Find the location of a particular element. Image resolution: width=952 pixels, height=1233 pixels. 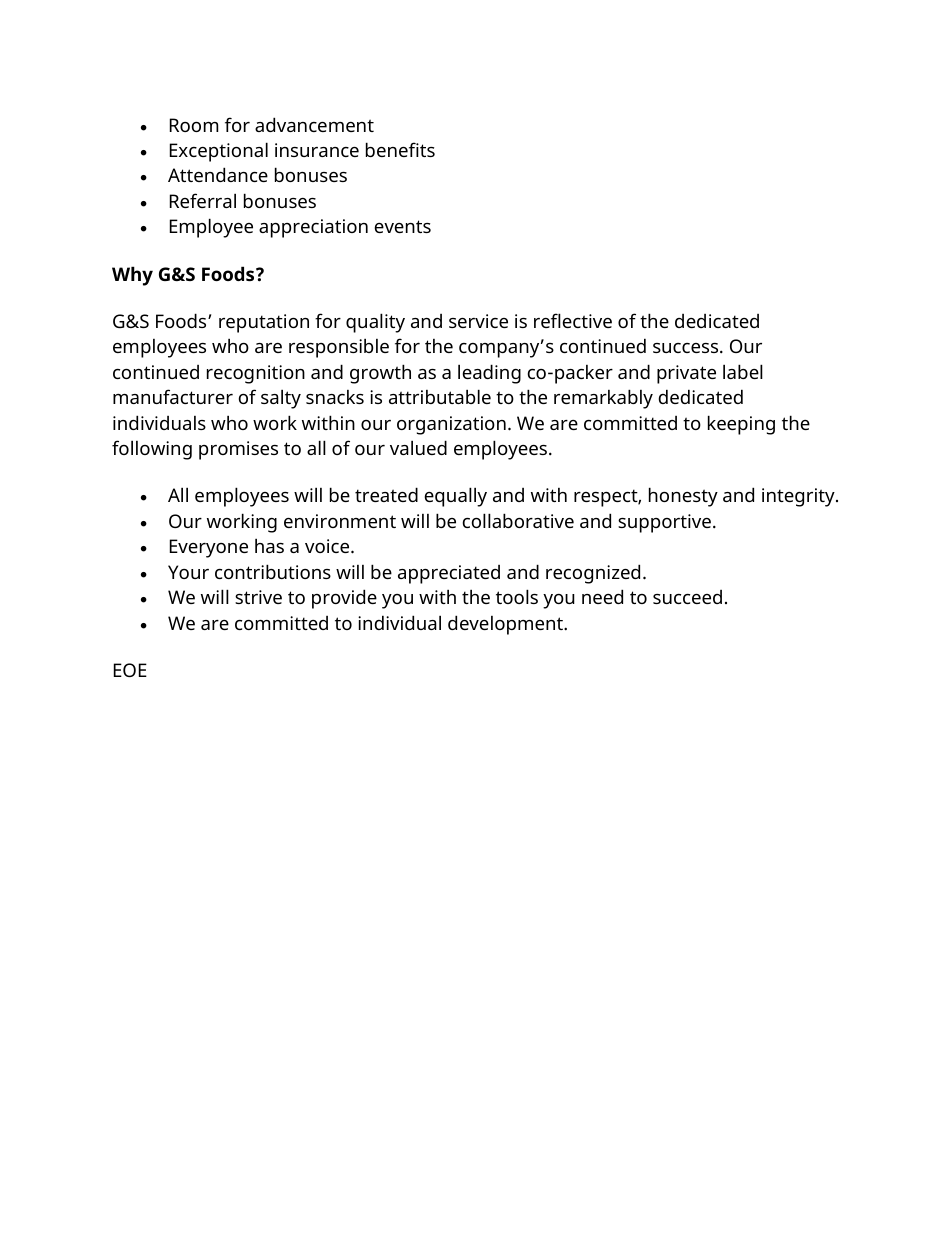

promises is located at coordinates (238, 450).
